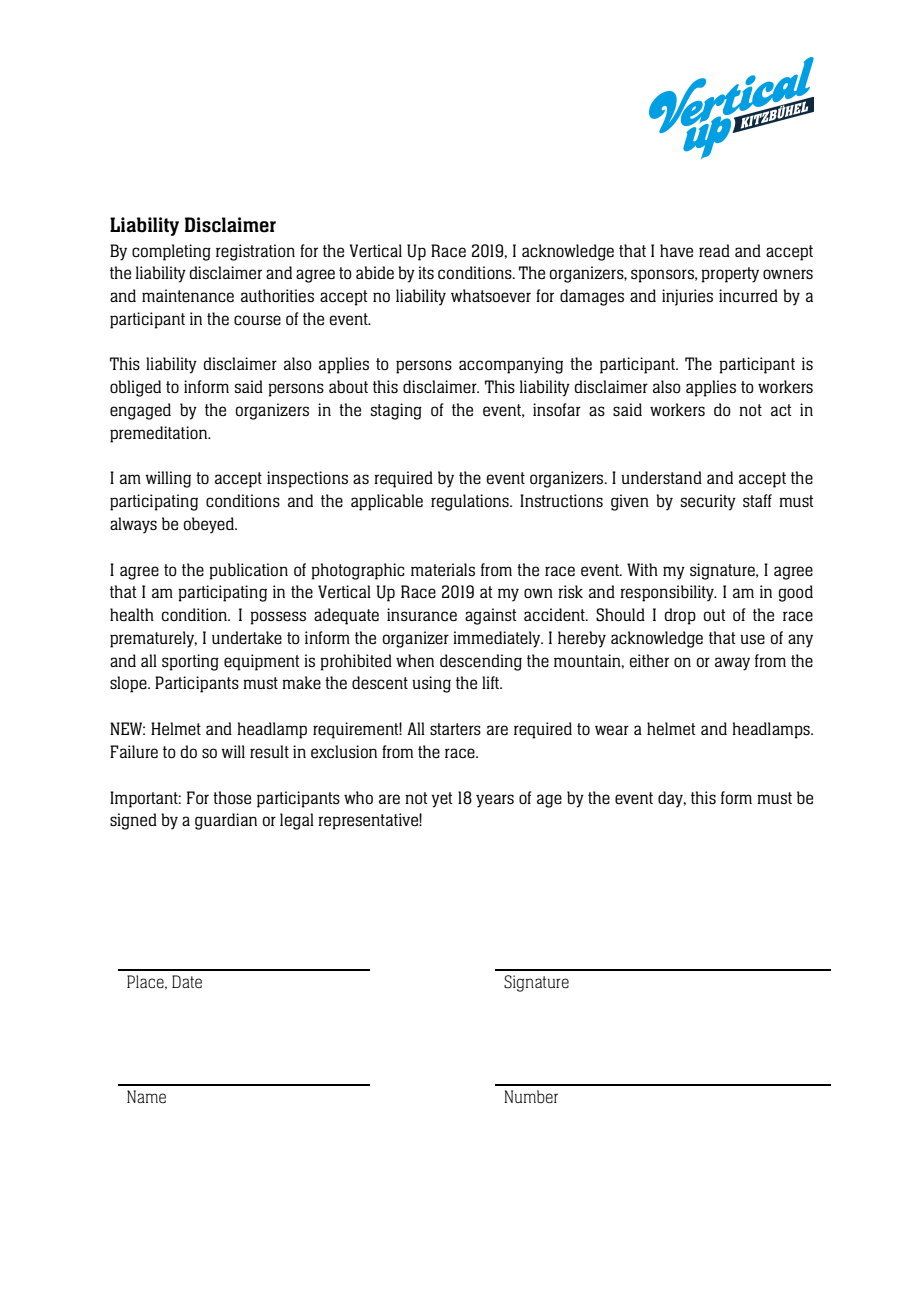 The width and height of the image is (924, 1308). I want to click on obeyed, so click(210, 525).
